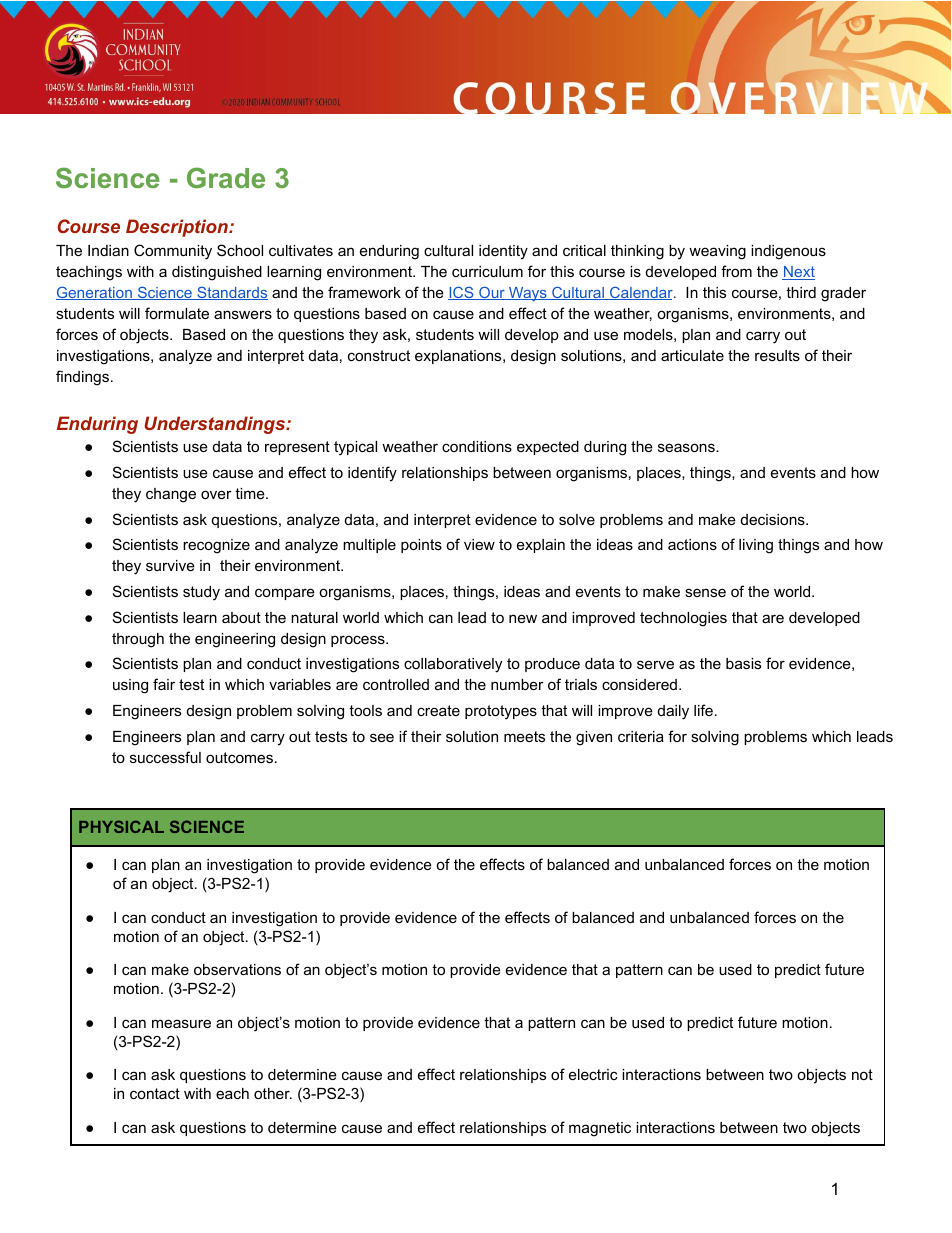  I want to click on collaboratively, so click(453, 665).
